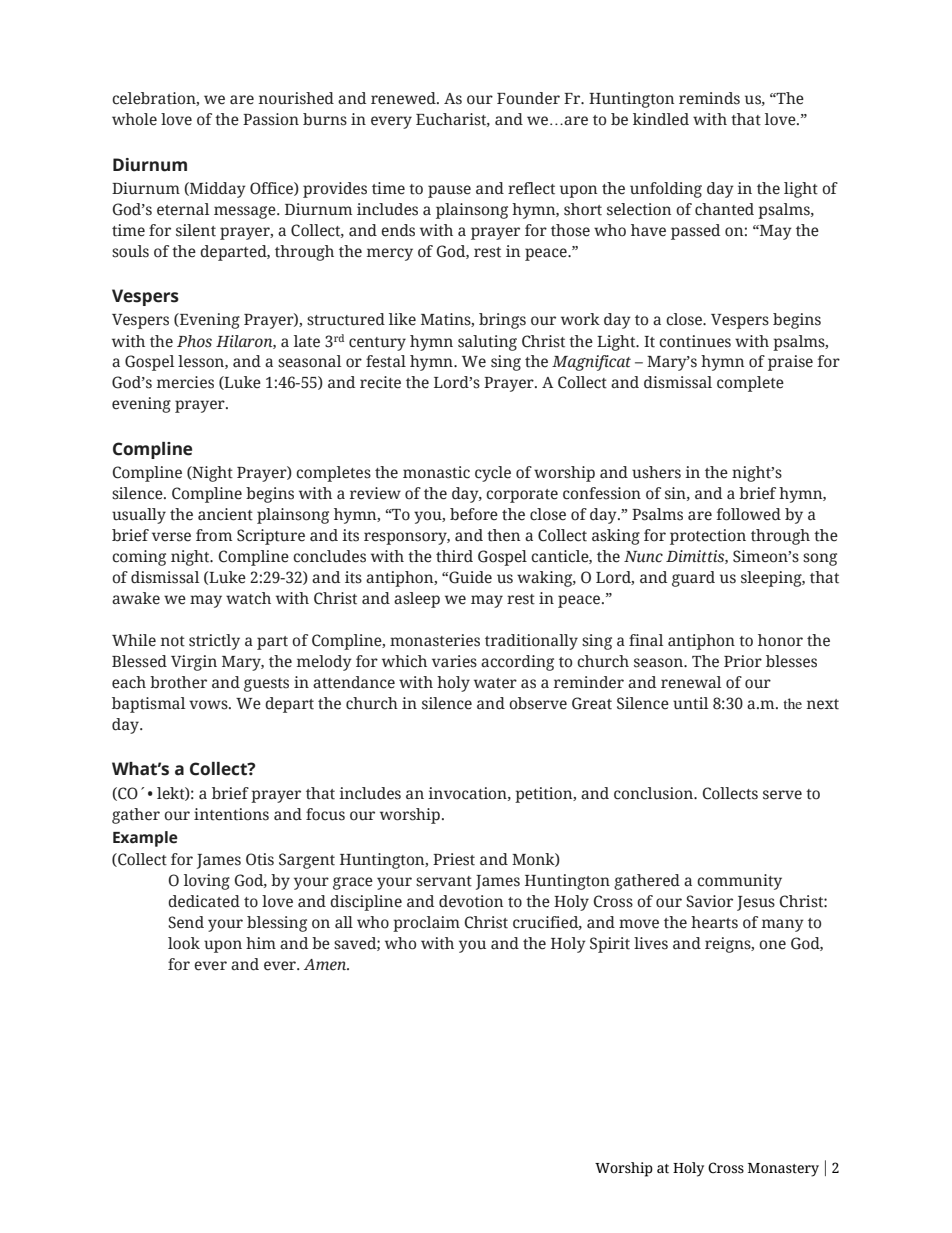 The image size is (952, 1233). What do you see at coordinates (426, 924) in the document?
I see `proclaim` at bounding box center [426, 924].
